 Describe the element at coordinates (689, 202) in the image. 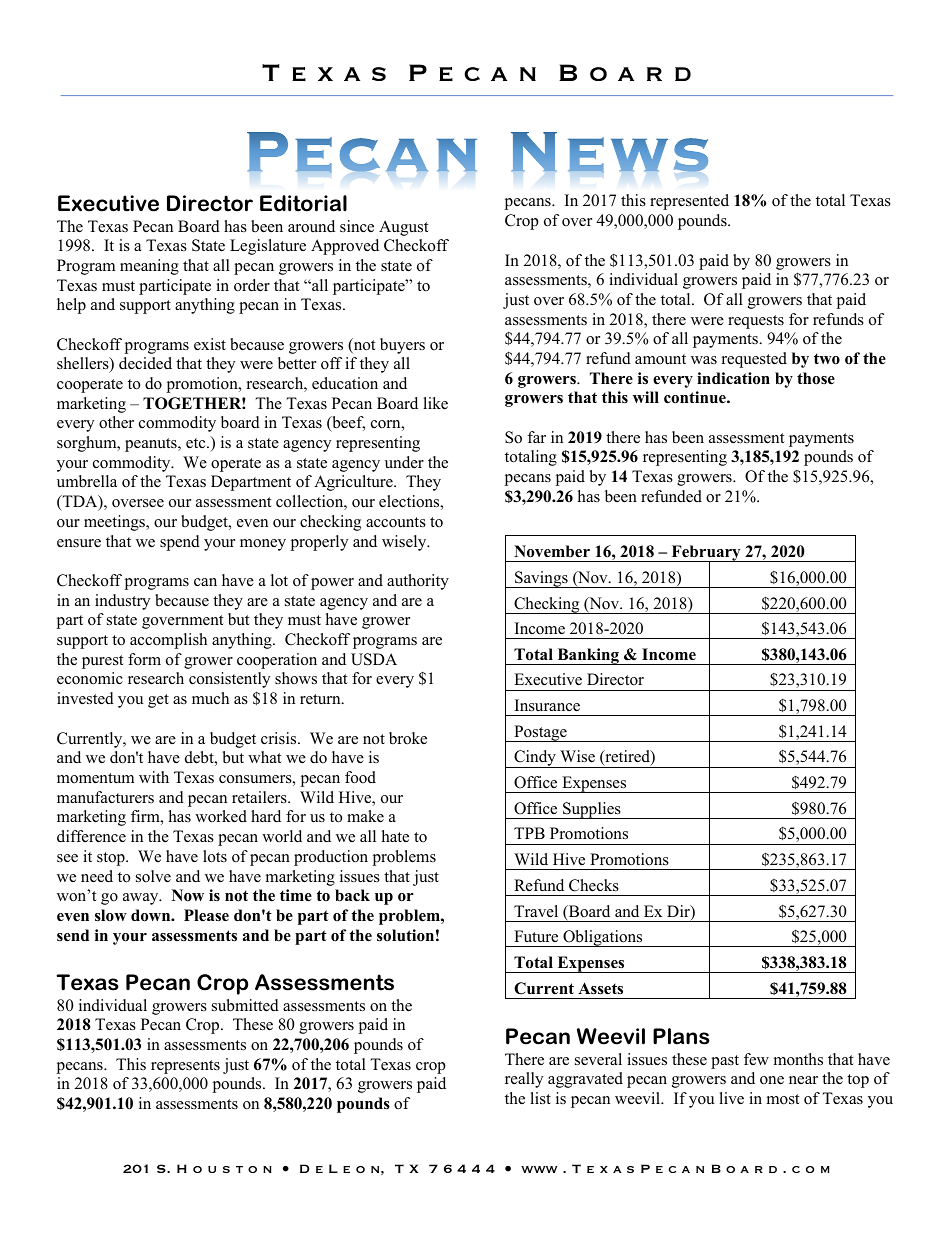

I see `represented` at that location.
